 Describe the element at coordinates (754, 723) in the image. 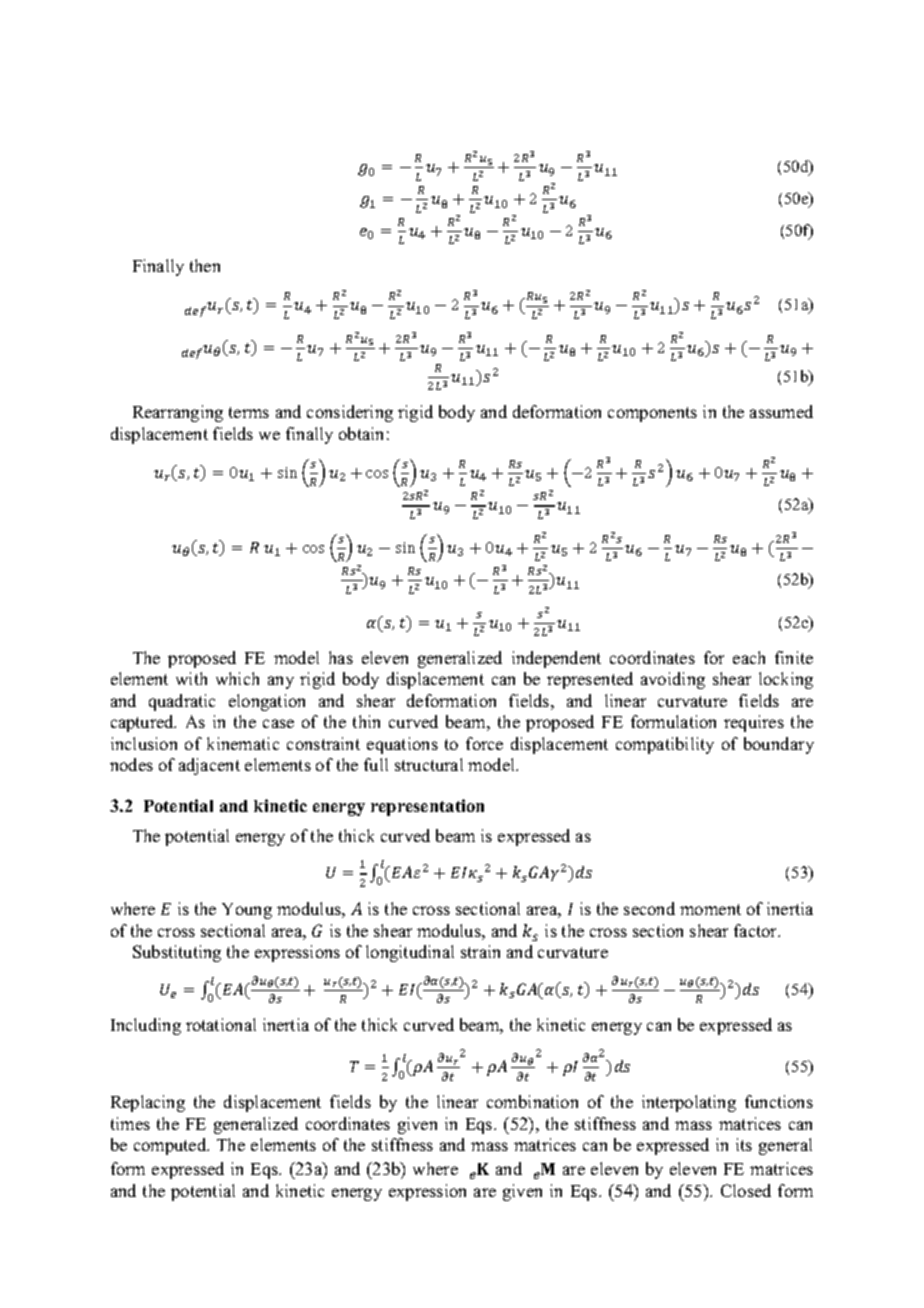

I see `requires` at that location.
